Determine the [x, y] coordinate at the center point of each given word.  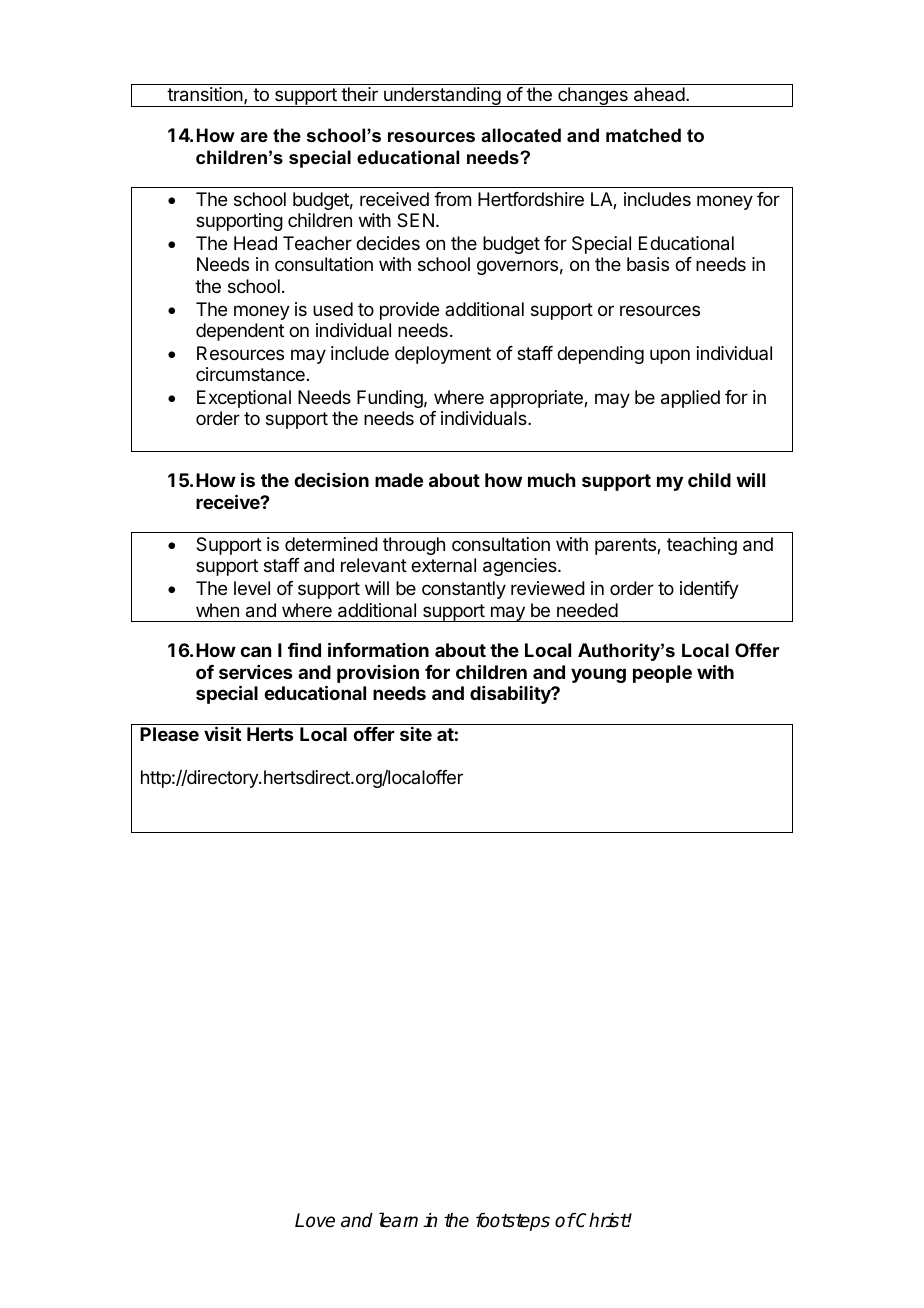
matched [643, 135]
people [662, 674]
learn [398, 1220]
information [378, 649]
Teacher [317, 243]
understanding [442, 97]
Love [315, 1220]
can [255, 651]
